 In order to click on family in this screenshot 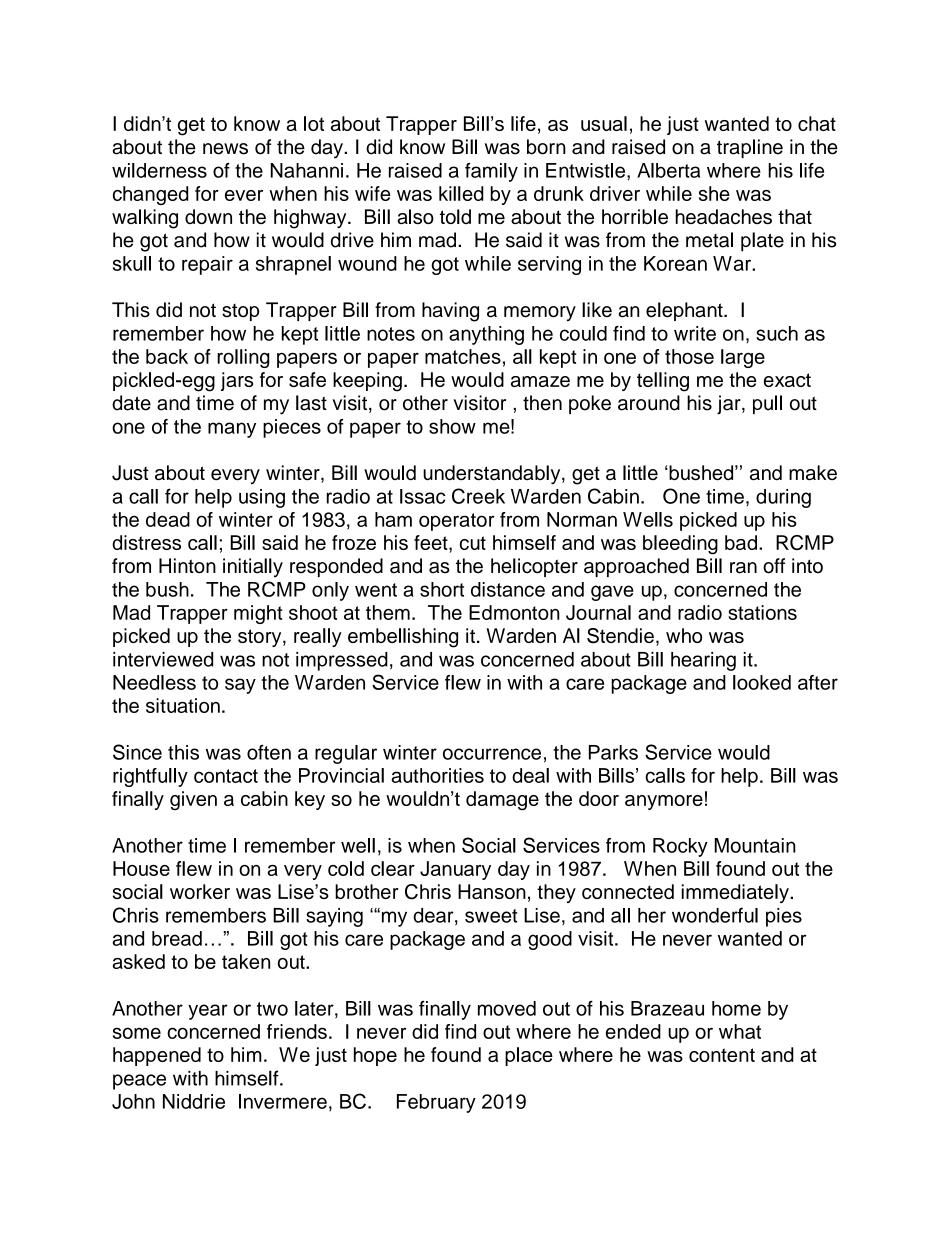, I will do `click(491, 172)`.
